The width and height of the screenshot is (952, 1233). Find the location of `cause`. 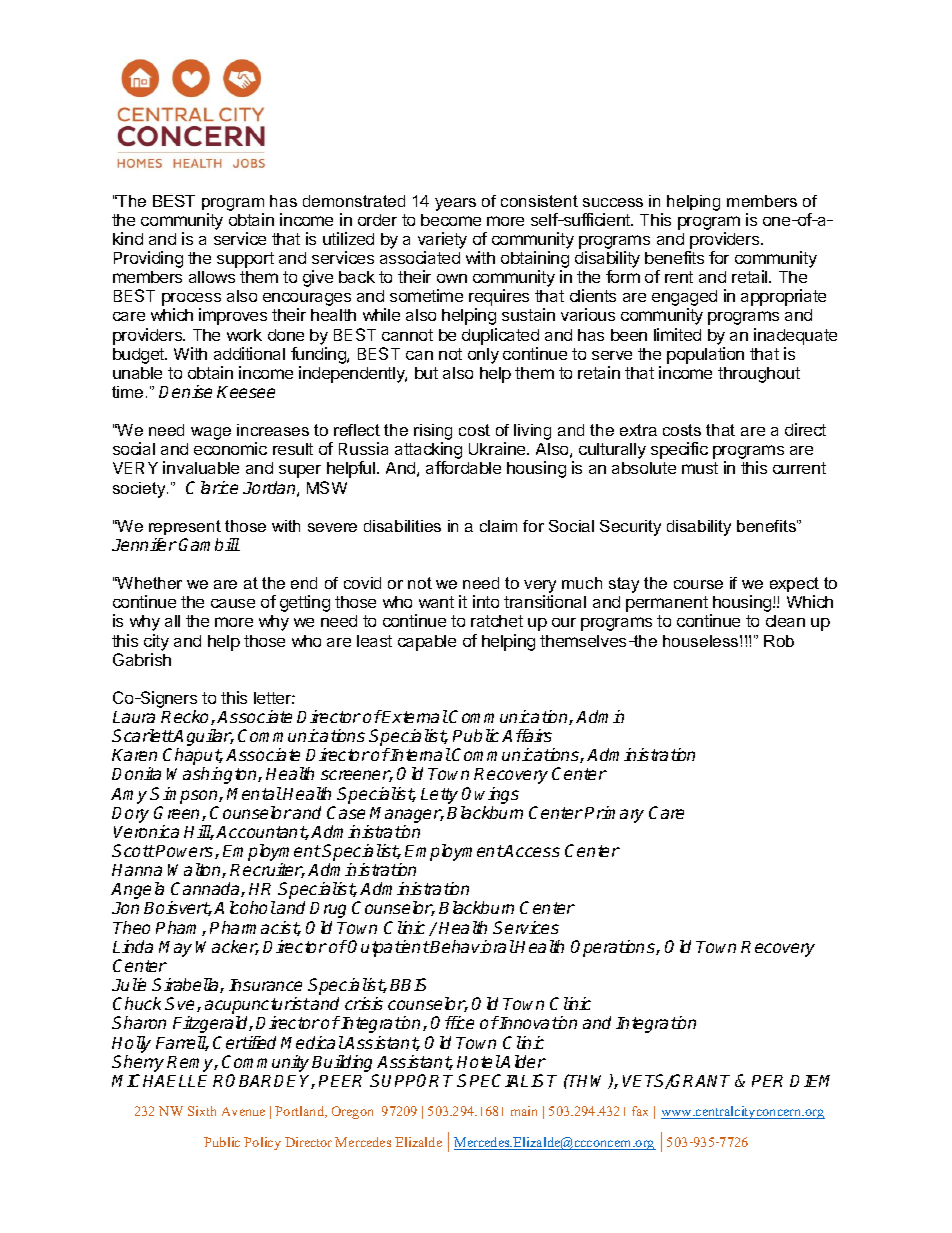

cause is located at coordinates (233, 603).
